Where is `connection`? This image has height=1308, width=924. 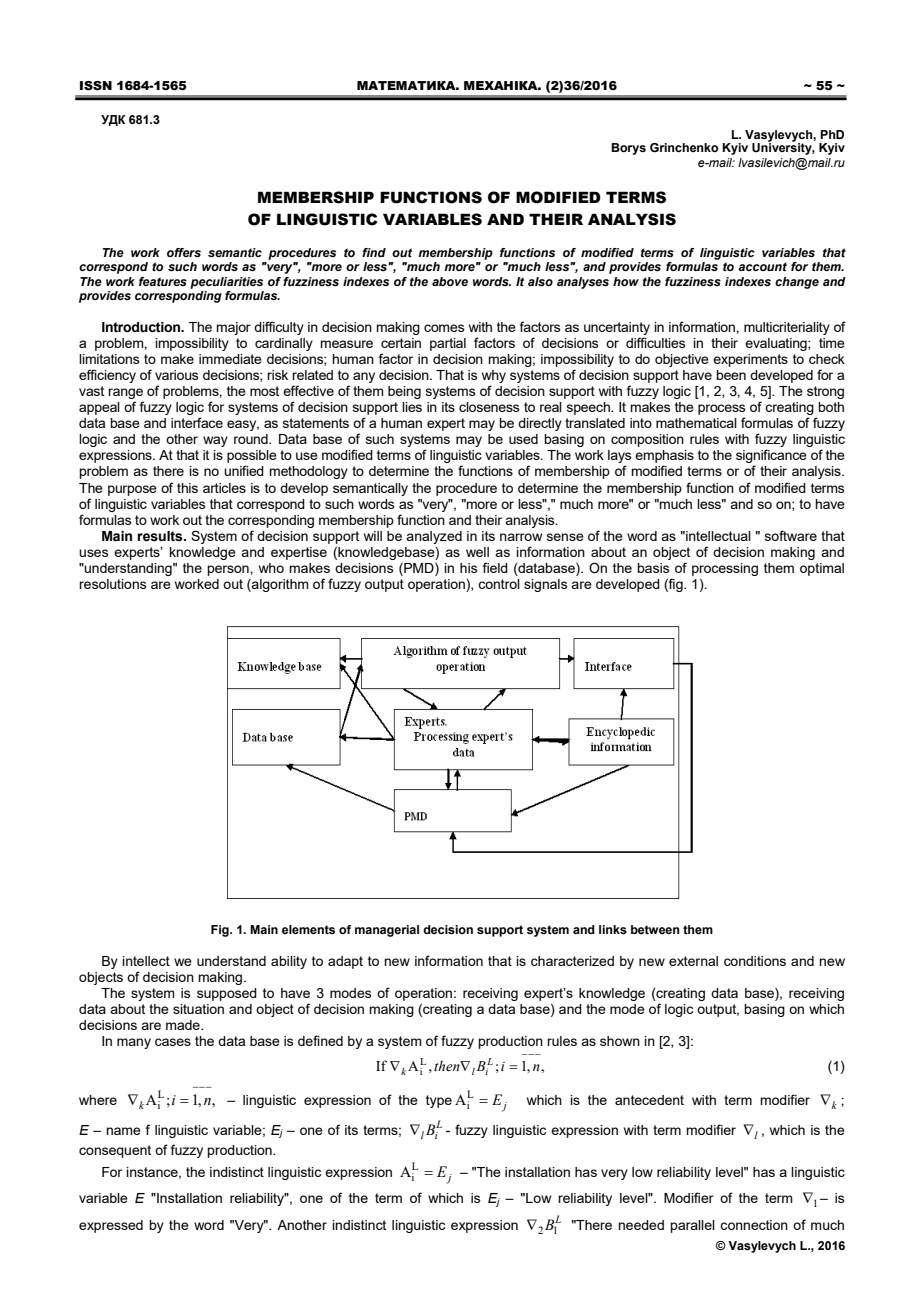 connection is located at coordinates (754, 1225).
